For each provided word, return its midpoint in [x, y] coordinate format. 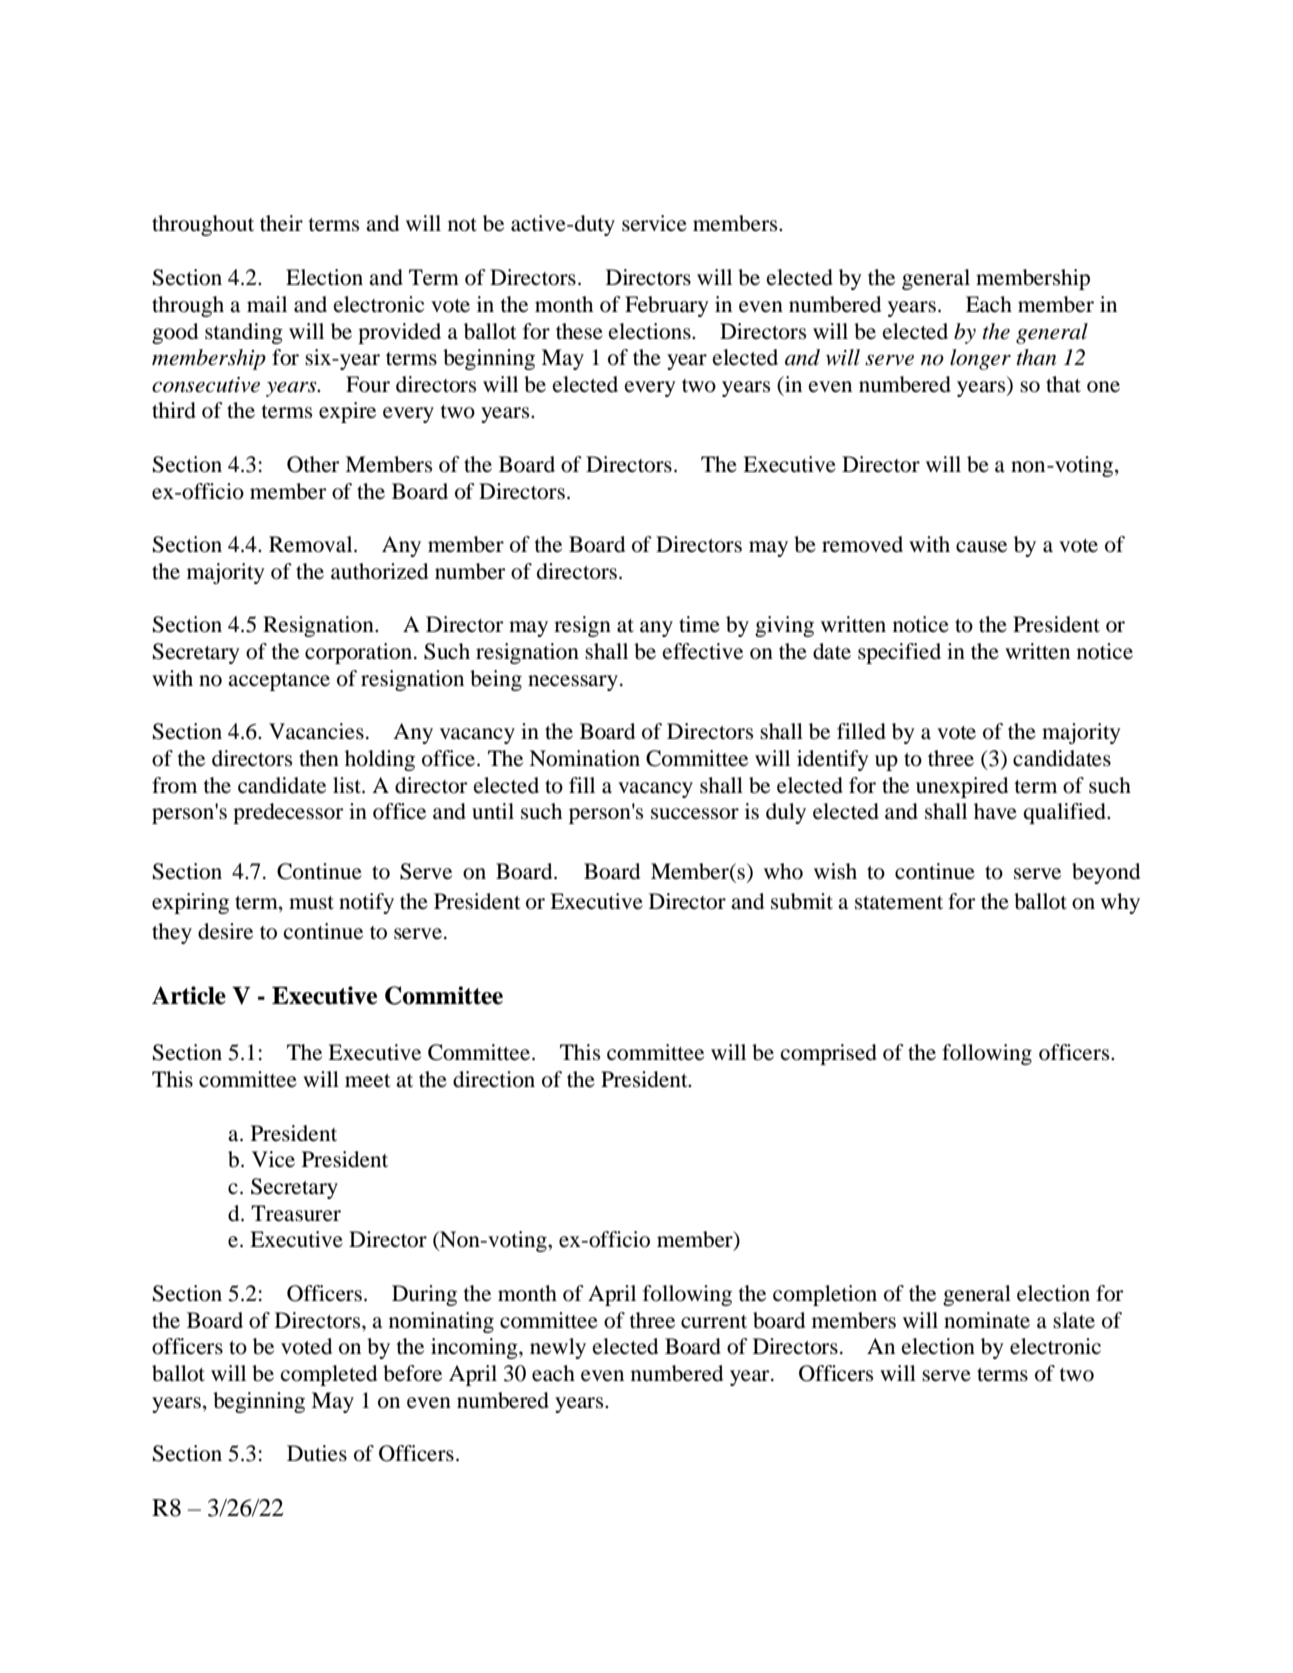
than [1036, 357]
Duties [317, 1453]
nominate [987, 1320]
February [667, 306]
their [281, 223]
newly [558, 1348]
